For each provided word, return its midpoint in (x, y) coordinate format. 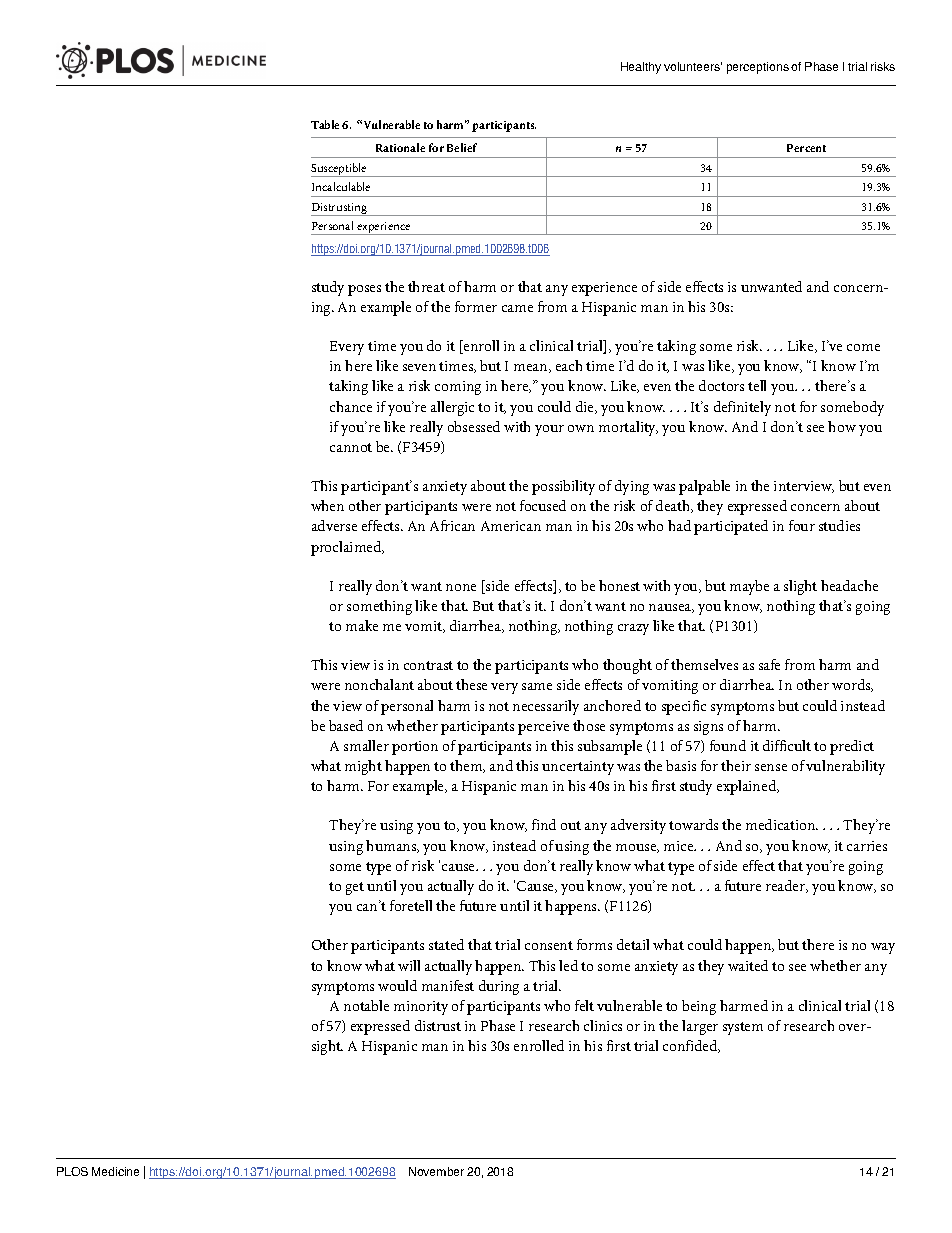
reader (787, 886)
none (461, 587)
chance (351, 406)
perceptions (758, 68)
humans (392, 846)
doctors (721, 385)
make (362, 625)
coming (458, 388)
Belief (462, 147)
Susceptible (340, 170)
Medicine (115, 1171)
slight (800, 587)
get (355, 888)
